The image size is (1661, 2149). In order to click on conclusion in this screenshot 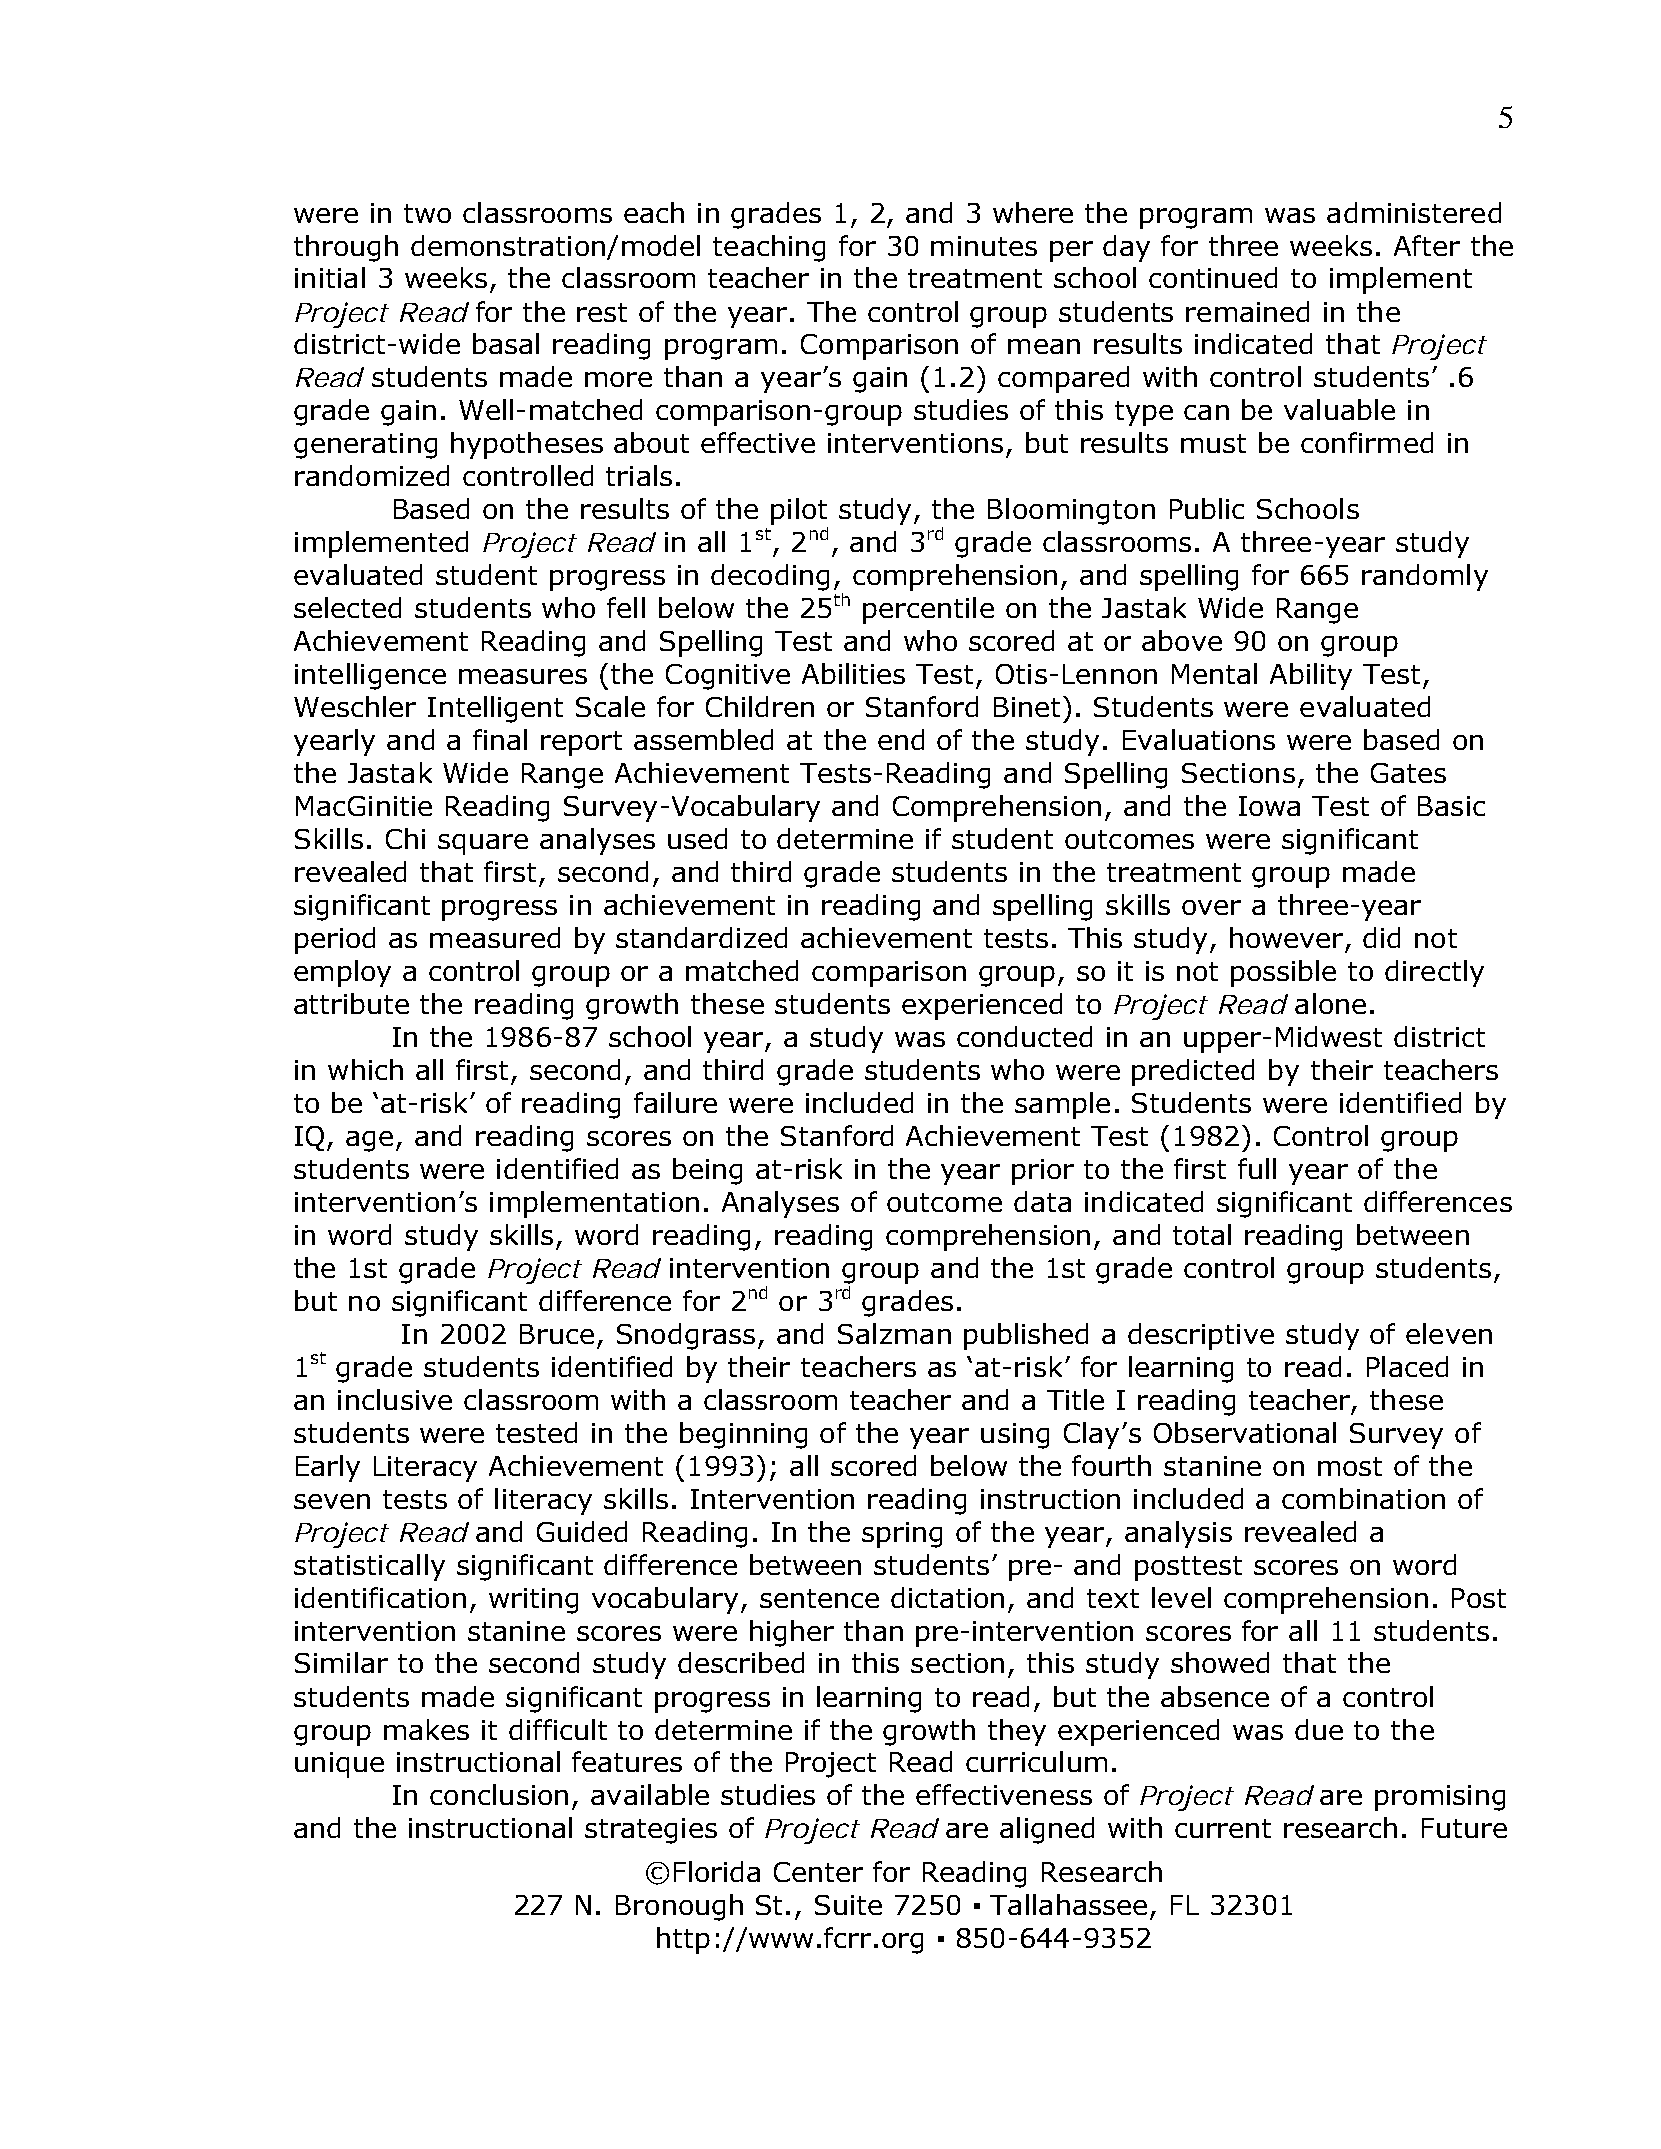, I will do `click(499, 1794)`.
